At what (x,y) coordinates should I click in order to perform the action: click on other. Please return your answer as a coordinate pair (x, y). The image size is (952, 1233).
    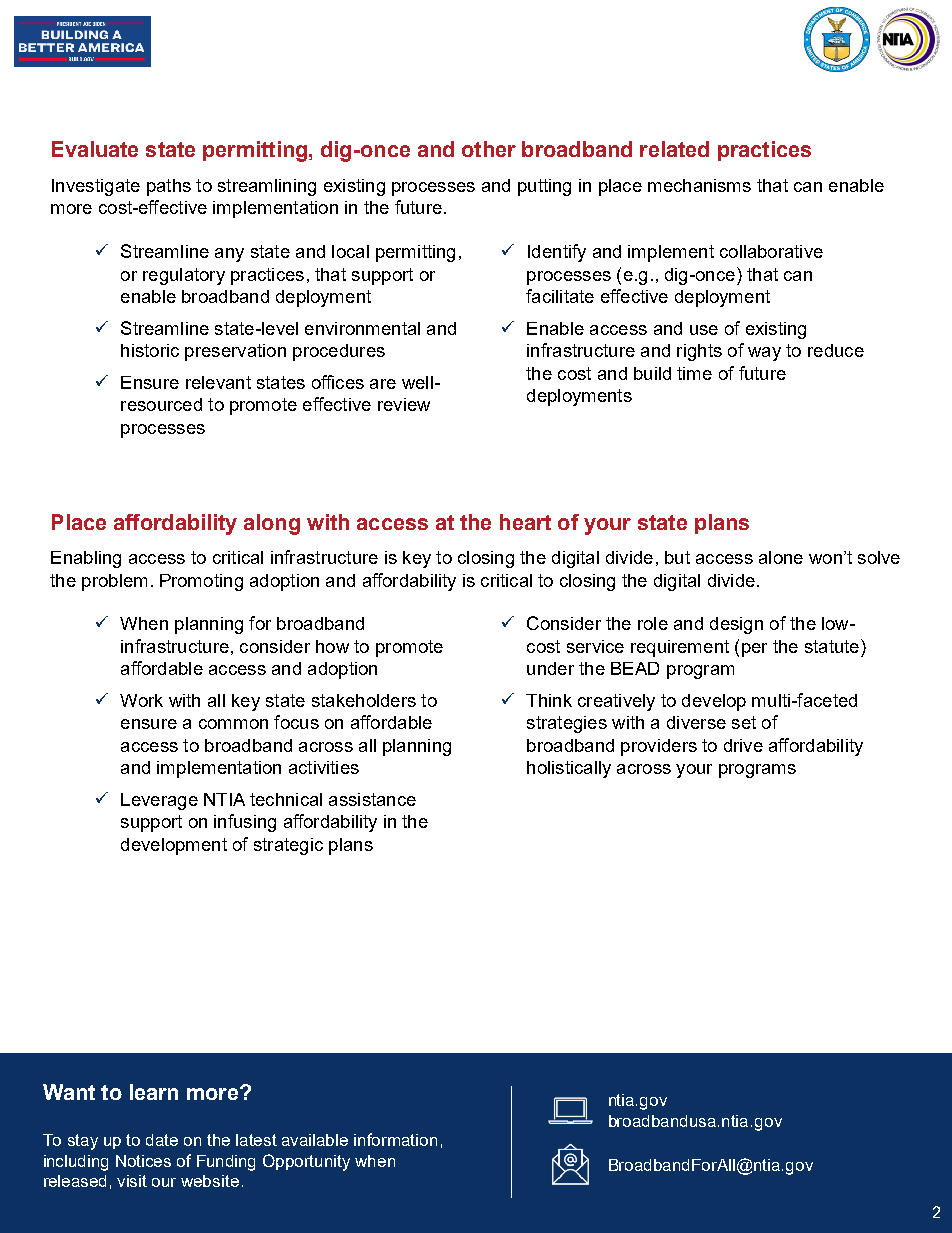
    Looking at the image, I should click on (489, 149).
